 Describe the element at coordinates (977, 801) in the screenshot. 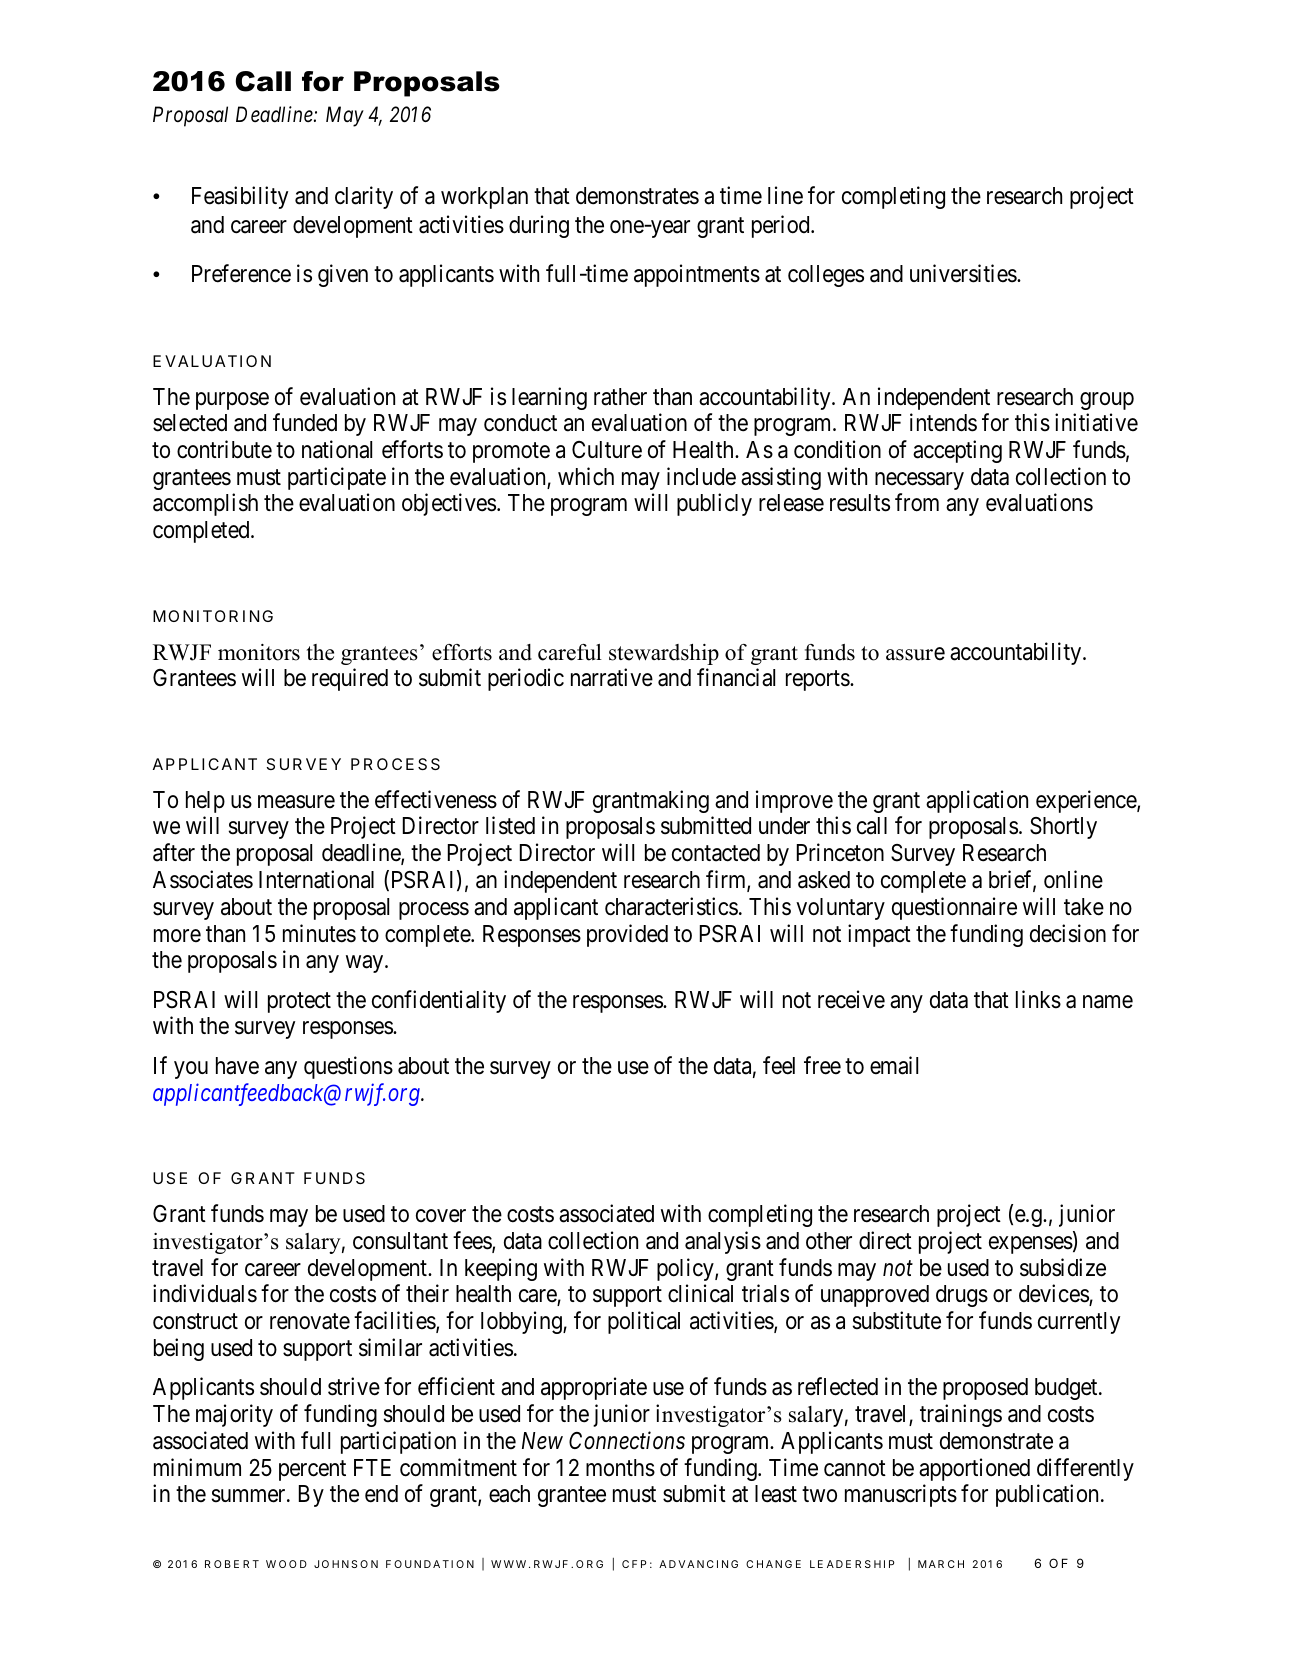

I see `application` at that location.
